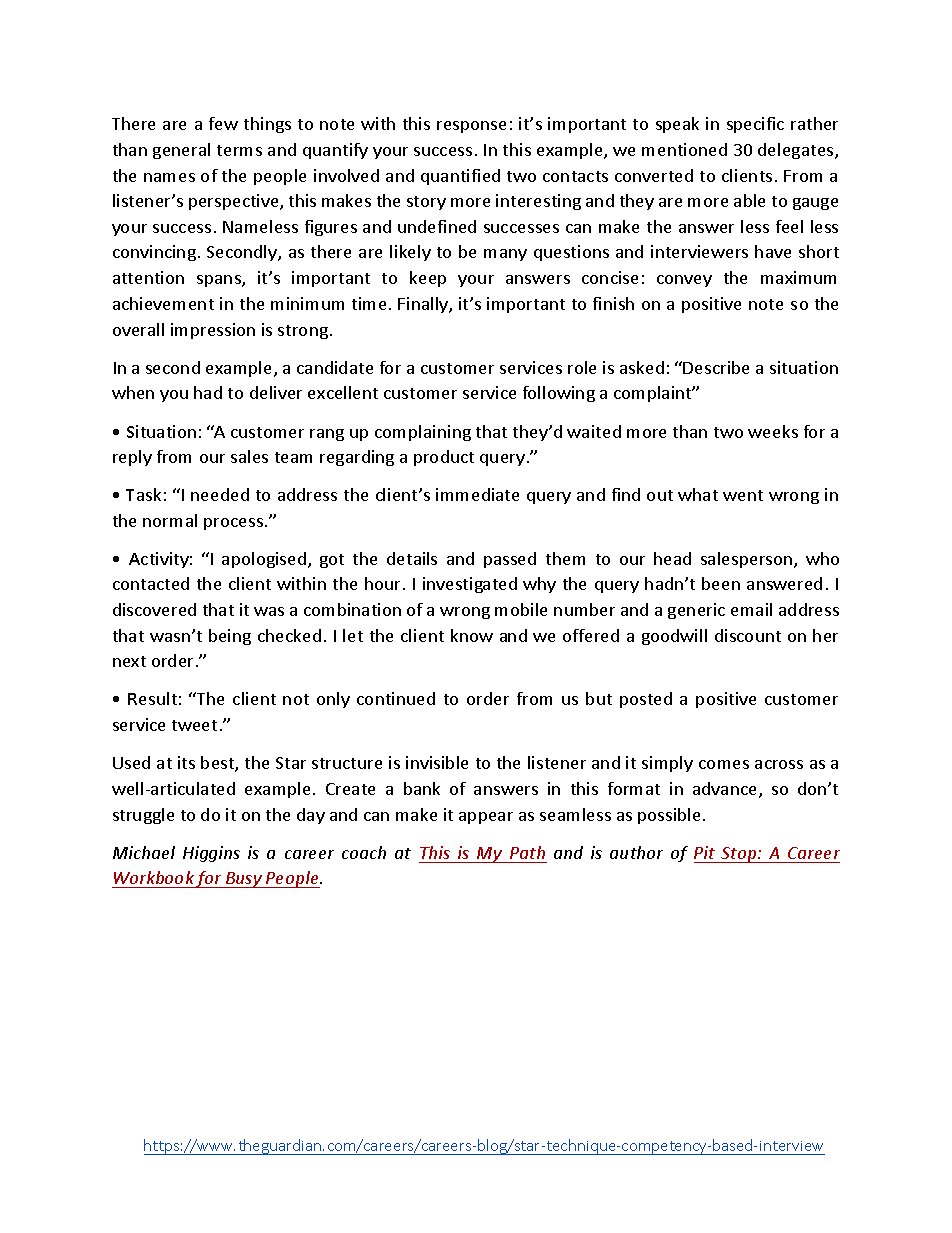  What do you see at coordinates (477, 494) in the screenshot?
I see `immediate` at bounding box center [477, 494].
